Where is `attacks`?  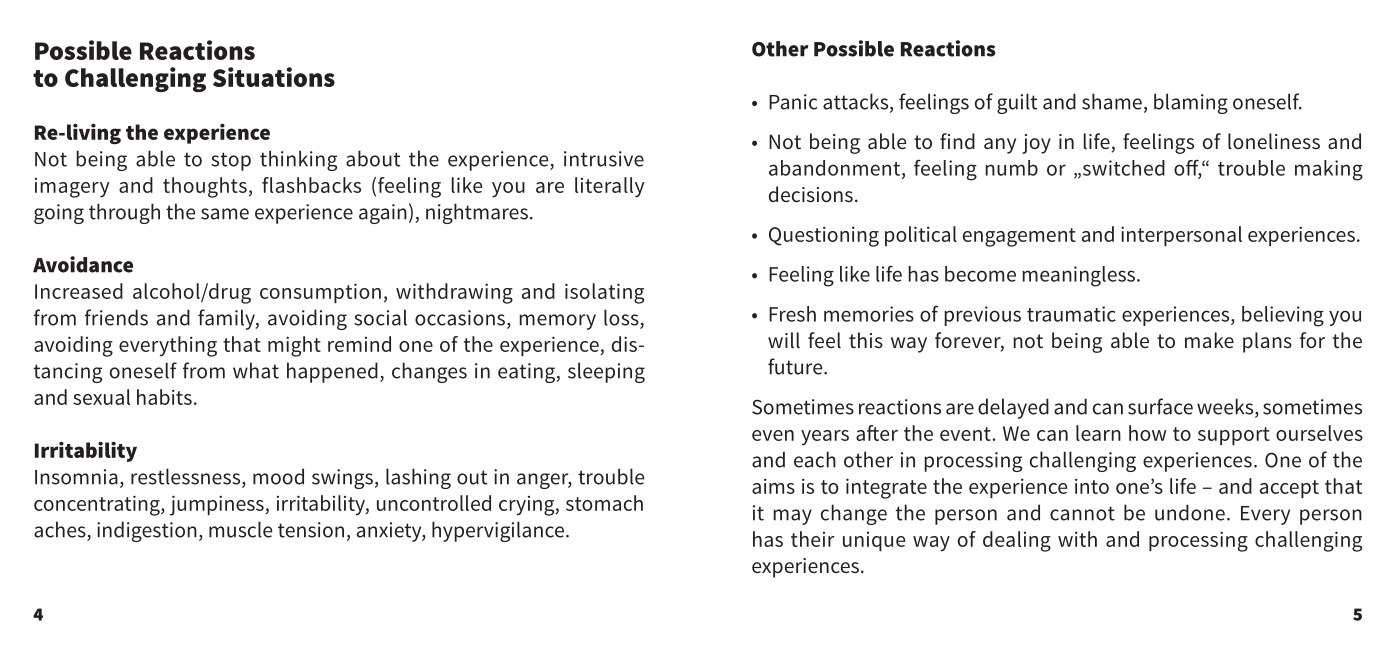
attacks is located at coordinates (857, 102).
